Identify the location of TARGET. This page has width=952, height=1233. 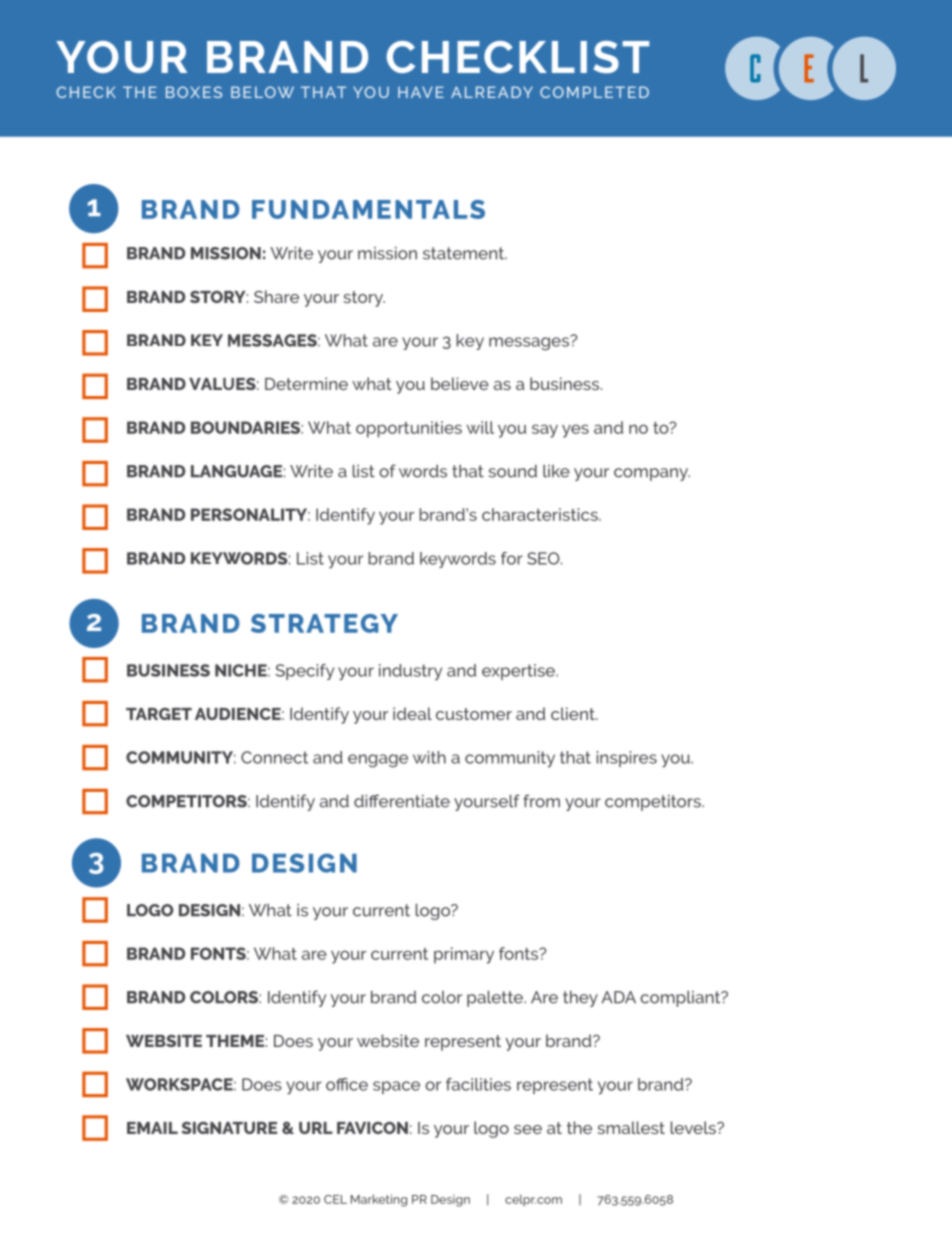
(159, 714).
